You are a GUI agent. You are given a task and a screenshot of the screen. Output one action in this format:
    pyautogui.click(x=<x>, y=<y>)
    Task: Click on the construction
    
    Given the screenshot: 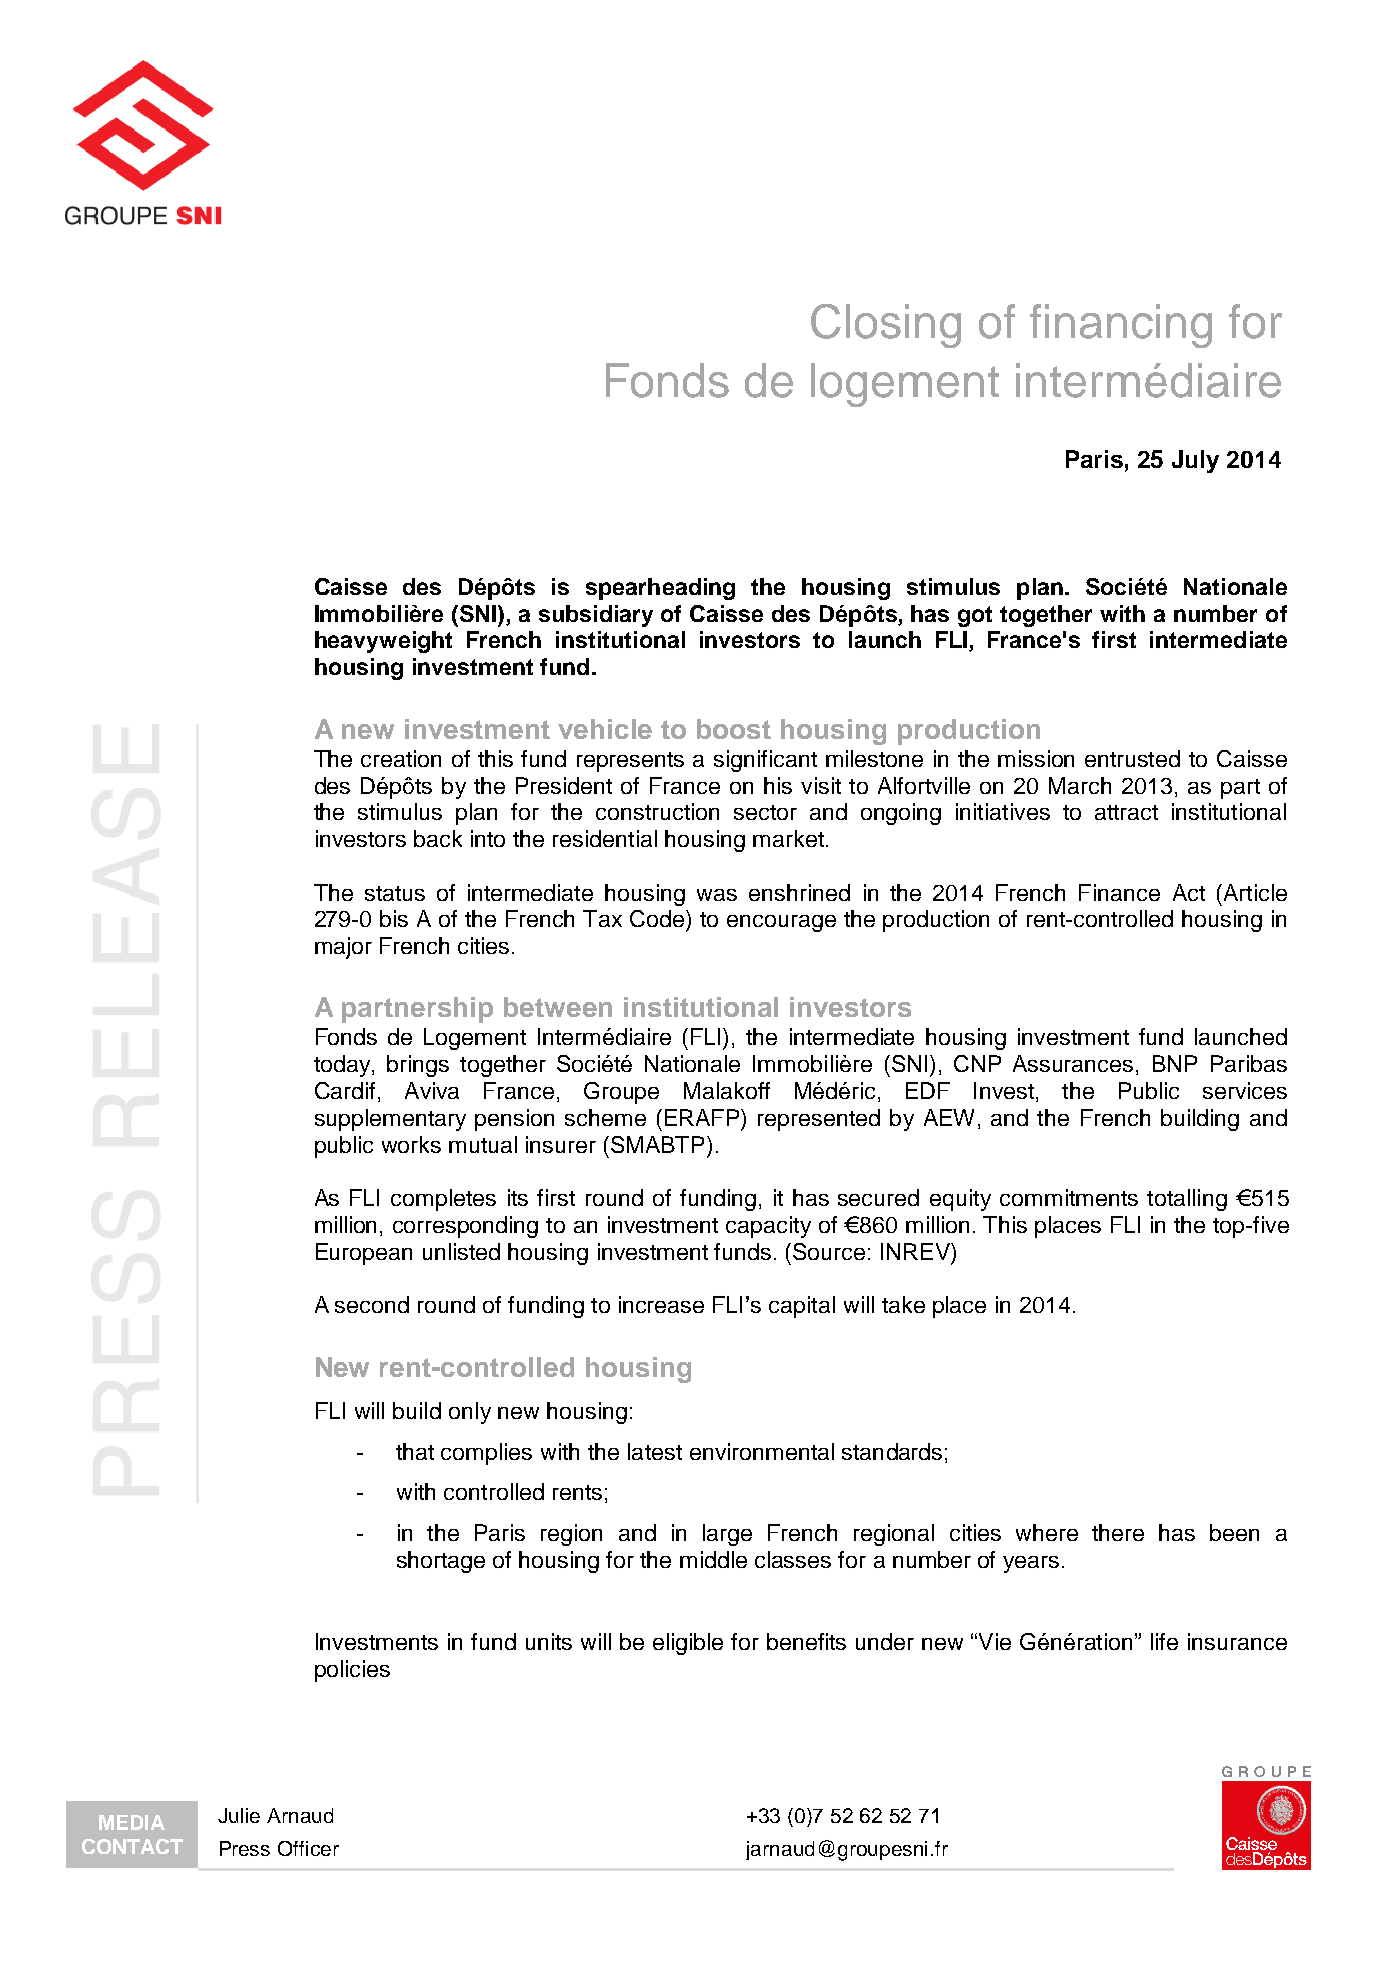 What is the action you would take?
    pyautogui.click(x=657, y=811)
